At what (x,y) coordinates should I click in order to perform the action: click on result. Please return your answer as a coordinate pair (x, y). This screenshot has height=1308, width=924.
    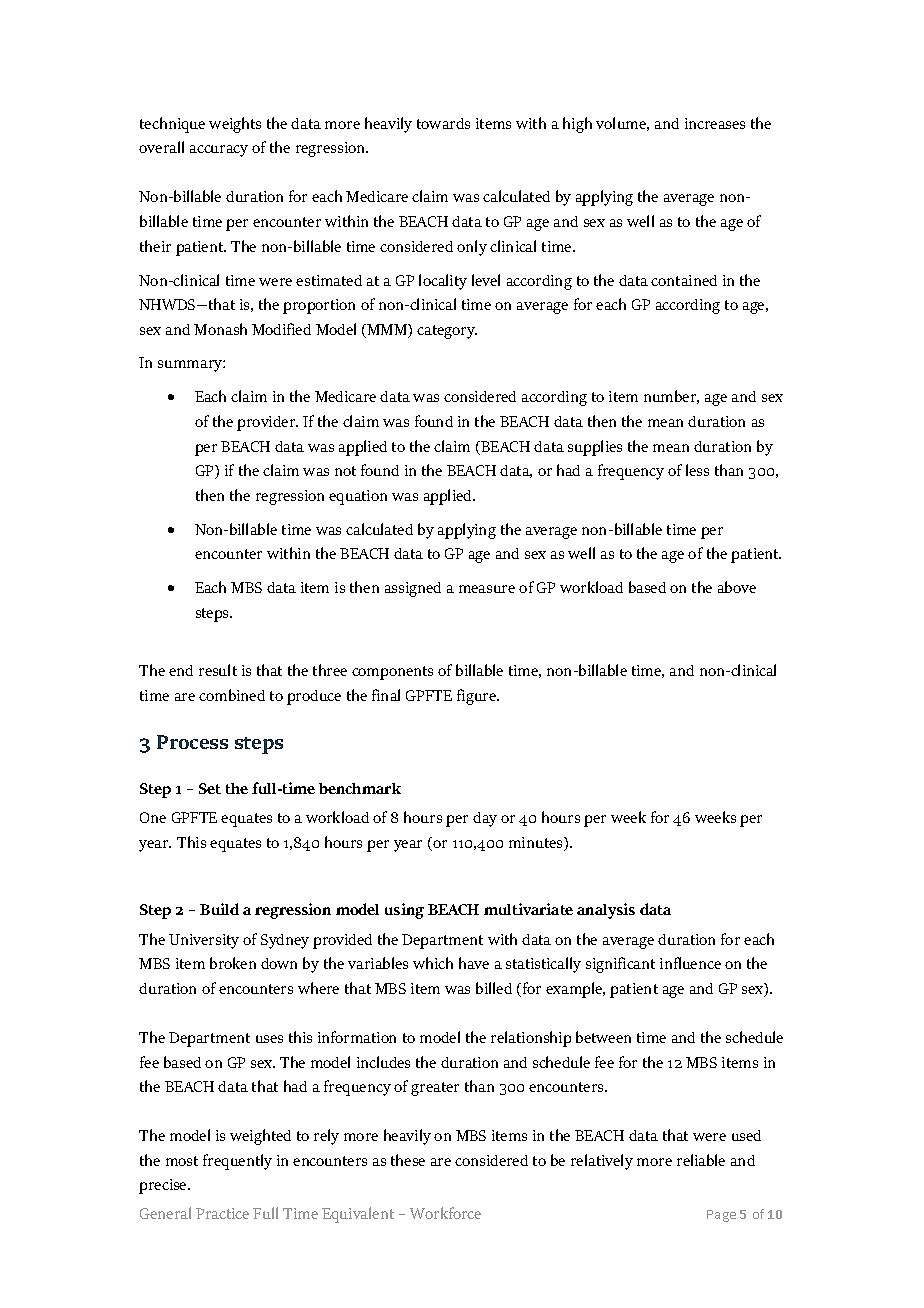
    Looking at the image, I should click on (218, 670).
